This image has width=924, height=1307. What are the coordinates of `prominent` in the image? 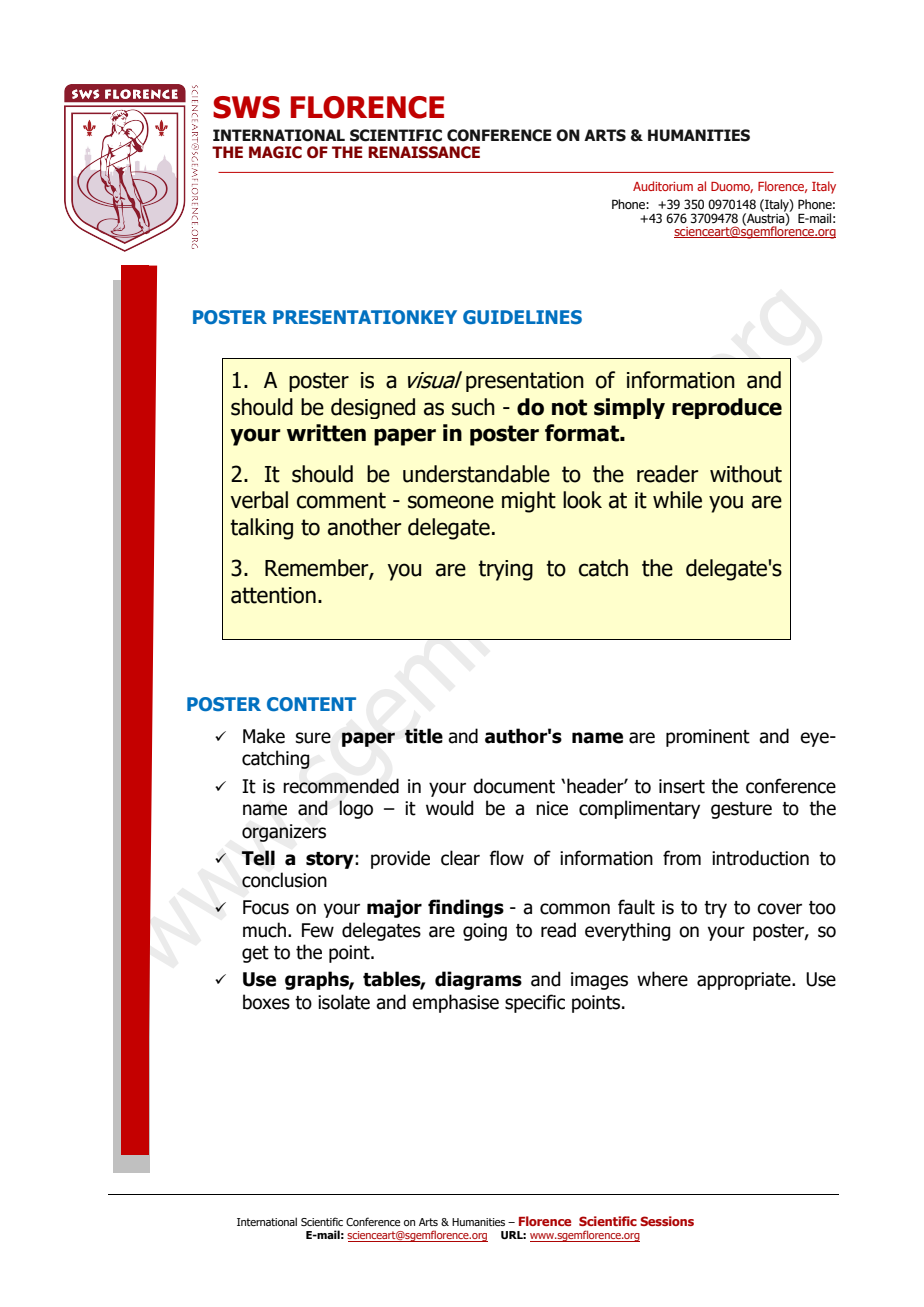 It's located at (708, 738).
